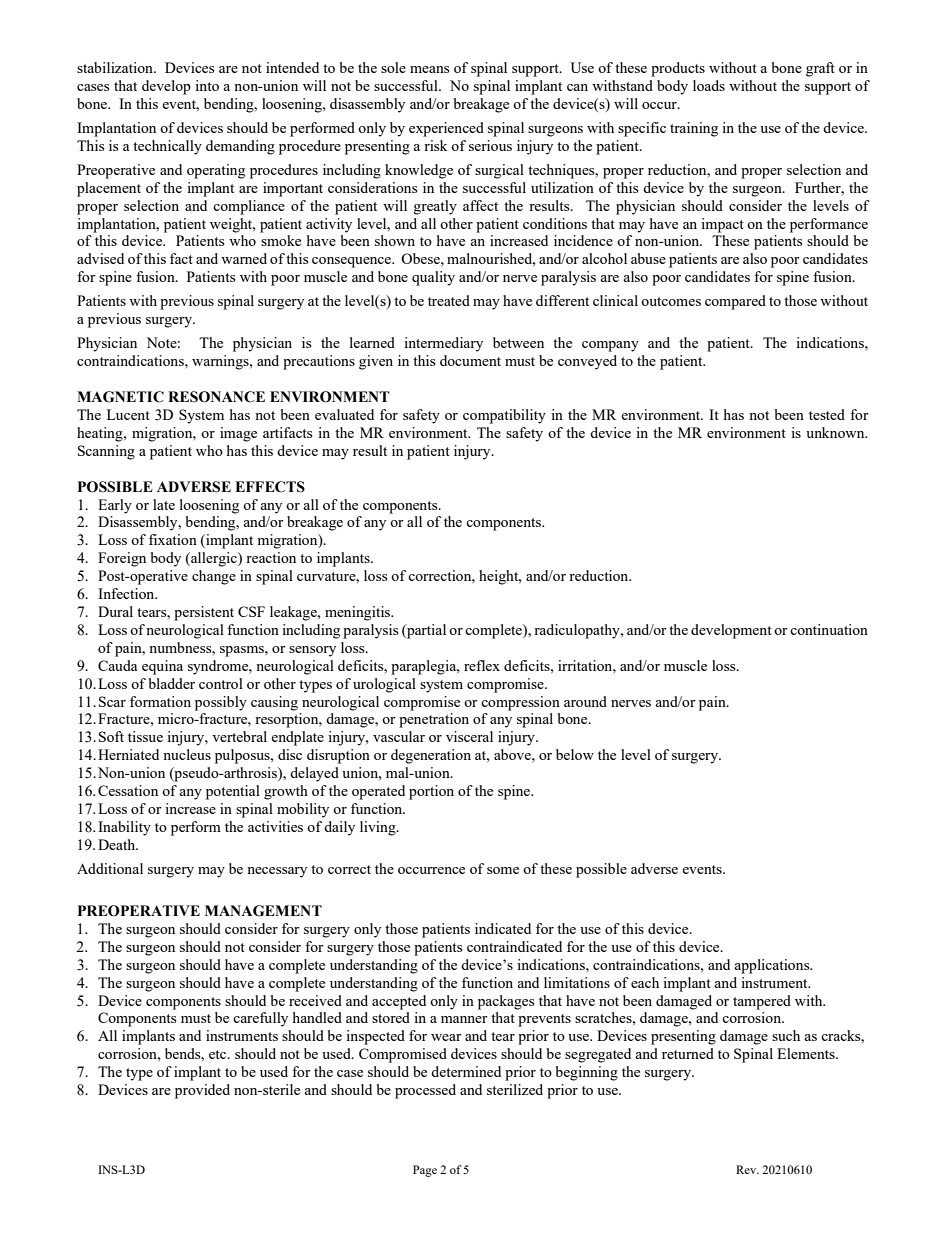  I want to click on Page, so click(425, 1171).
